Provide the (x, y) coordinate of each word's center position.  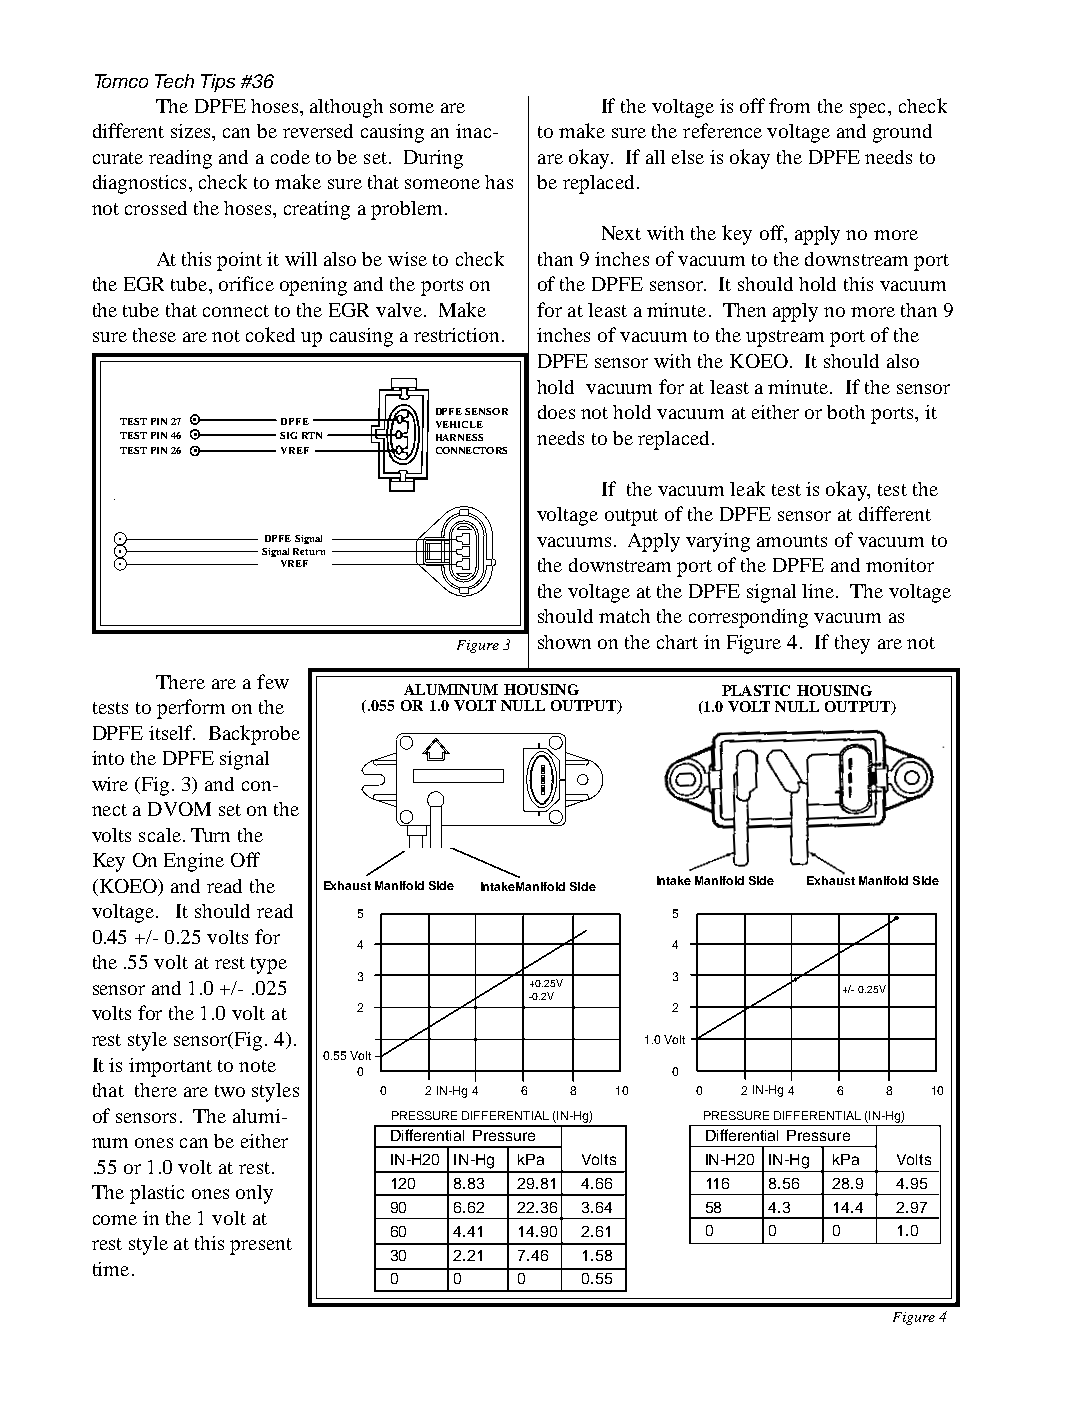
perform (191, 709)
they (852, 644)
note (257, 1066)
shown (564, 642)
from (789, 105)
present (261, 1246)
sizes (192, 131)
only (254, 1194)
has (499, 182)
